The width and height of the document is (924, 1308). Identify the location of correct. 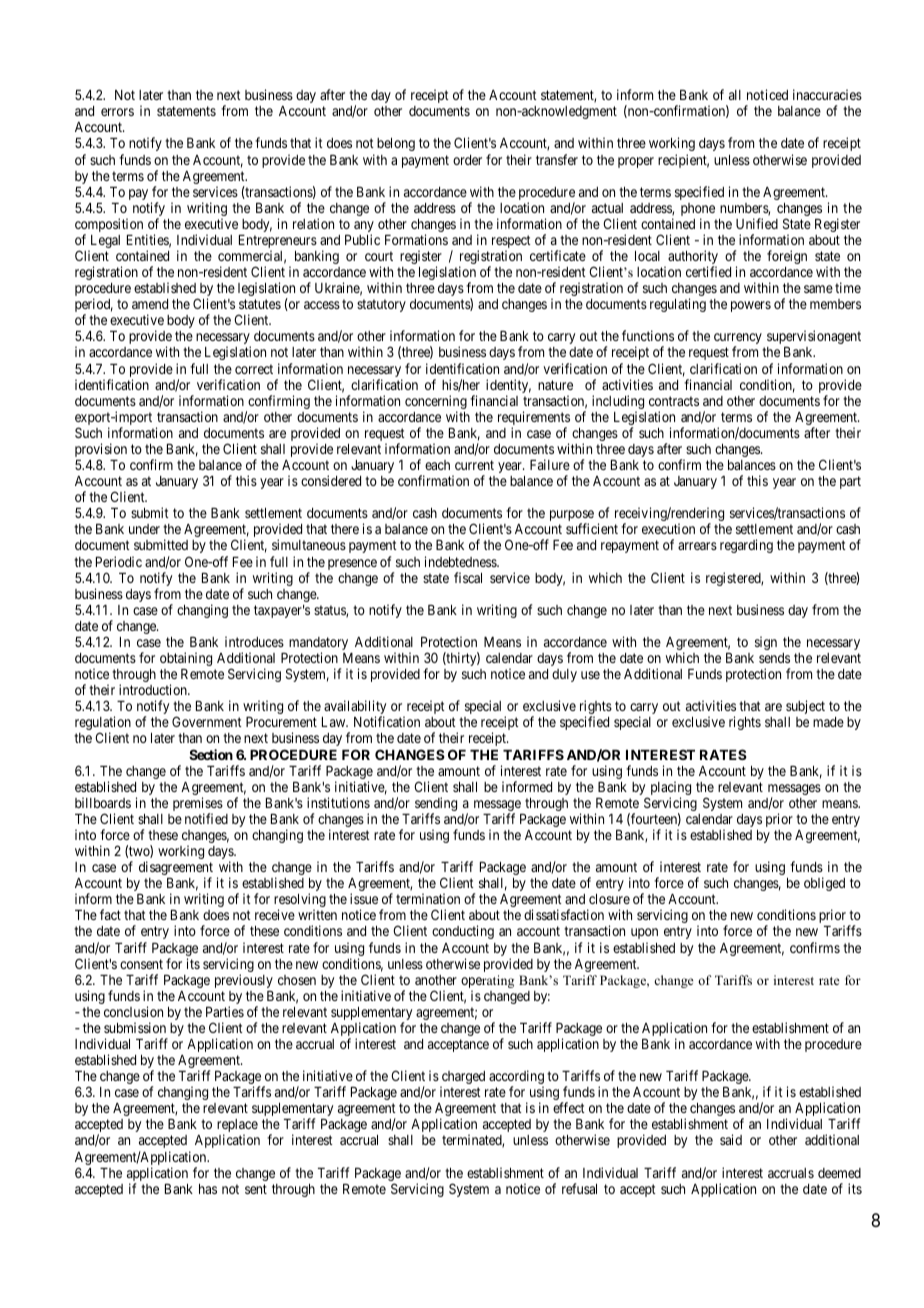
(254, 369).
